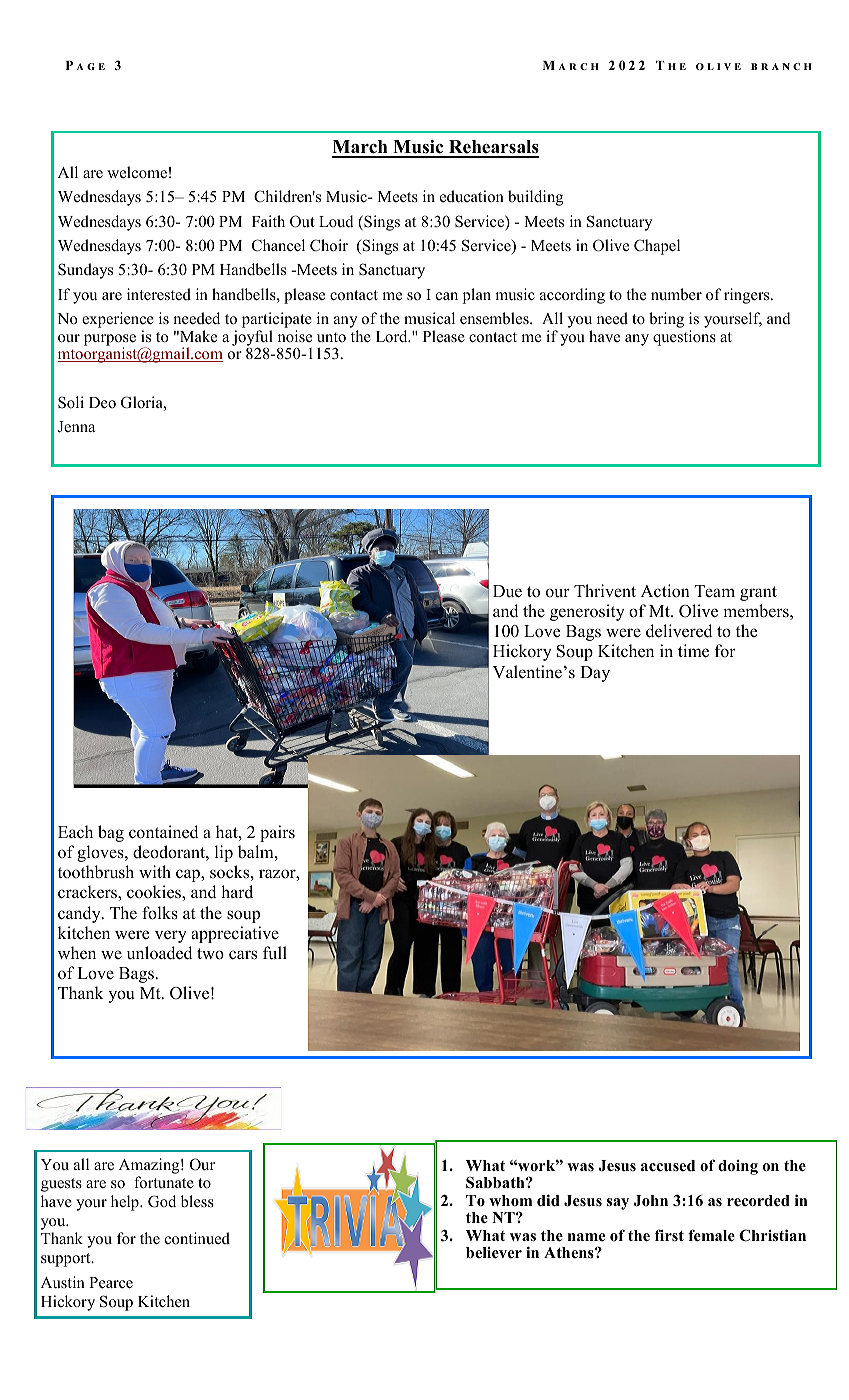 This page has height=1400, width=849. I want to click on cookies, so click(155, 893).
